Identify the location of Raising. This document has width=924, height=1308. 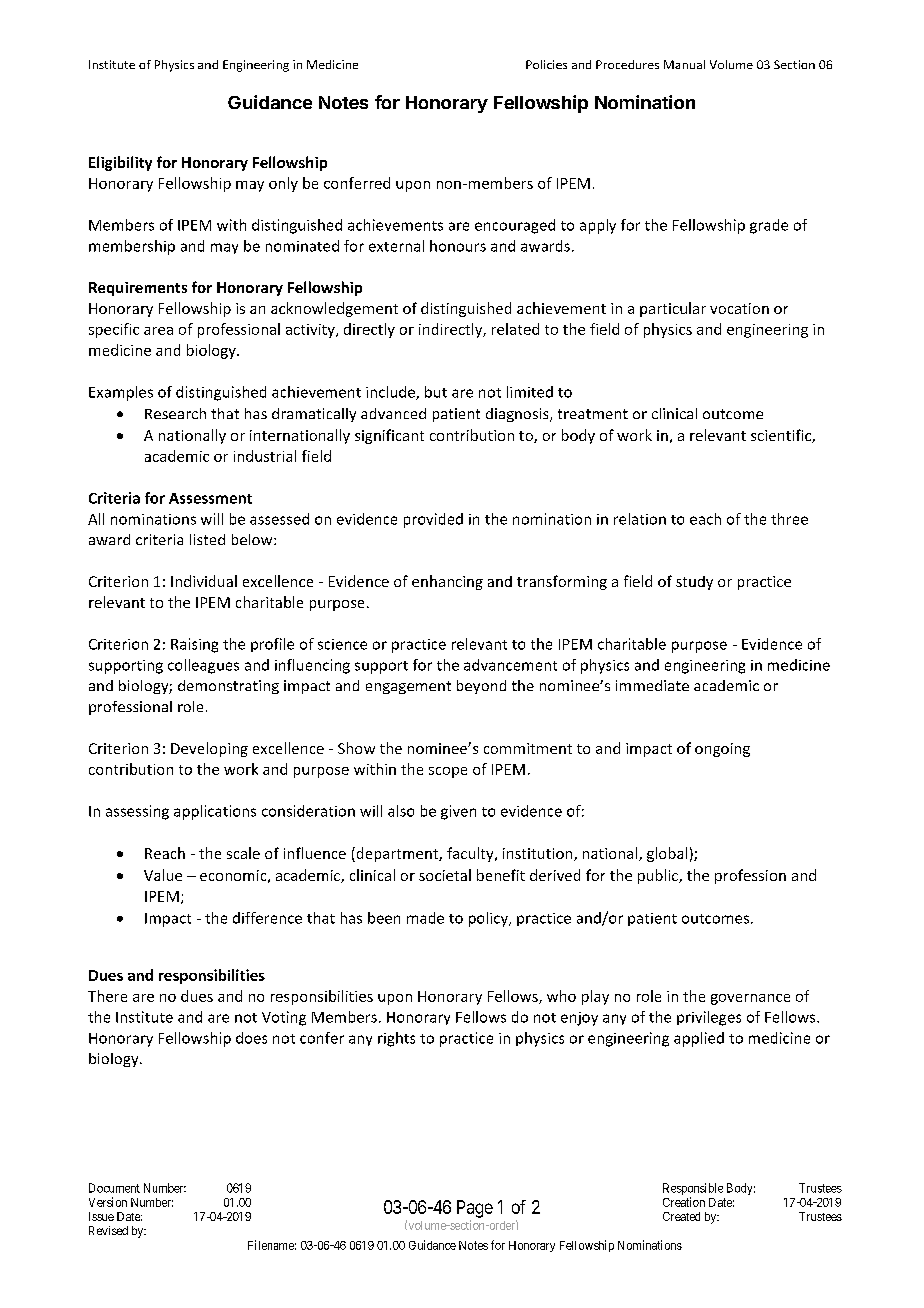
(194, 645).
